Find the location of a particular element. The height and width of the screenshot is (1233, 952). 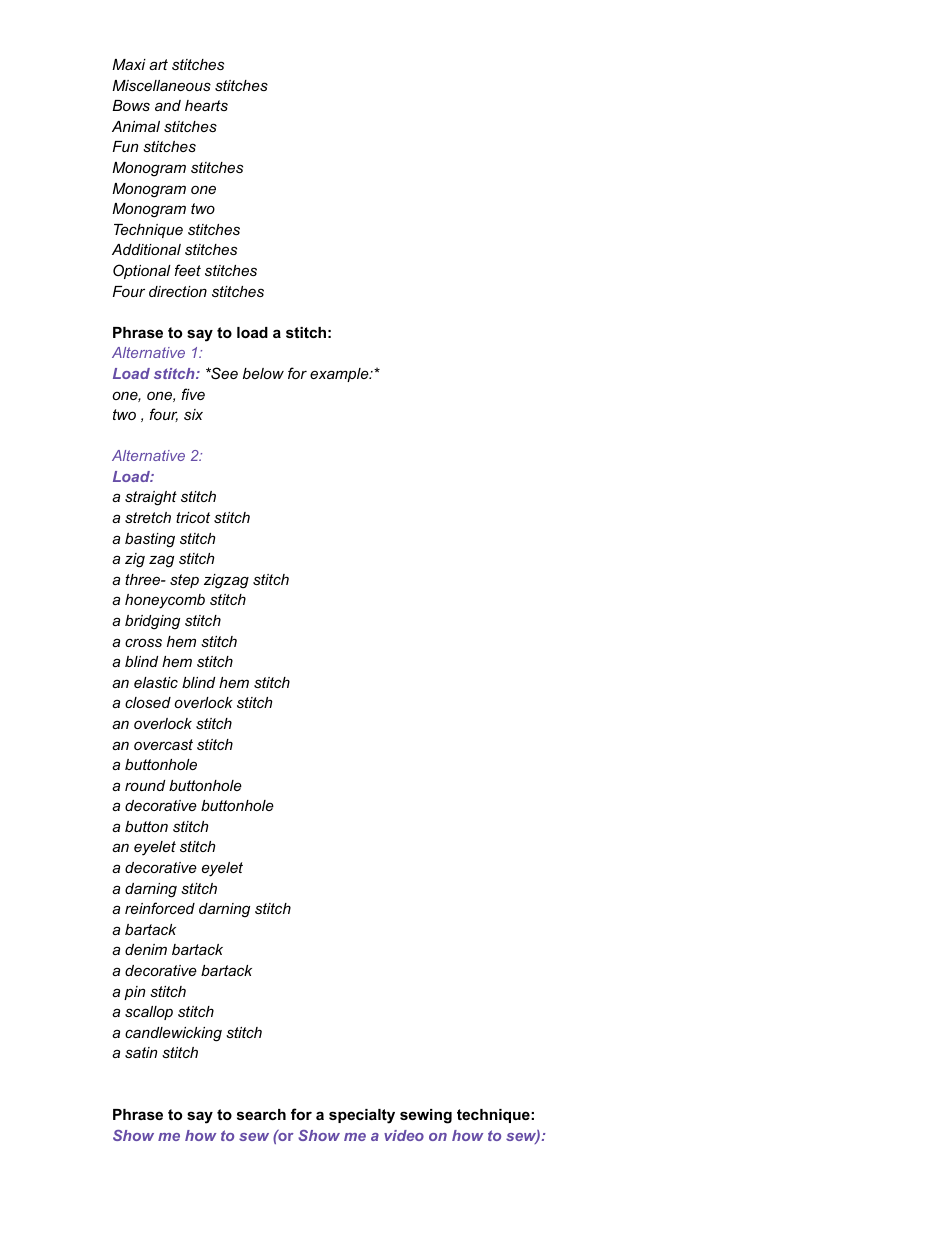

example is located at coordinates (340, 375).
